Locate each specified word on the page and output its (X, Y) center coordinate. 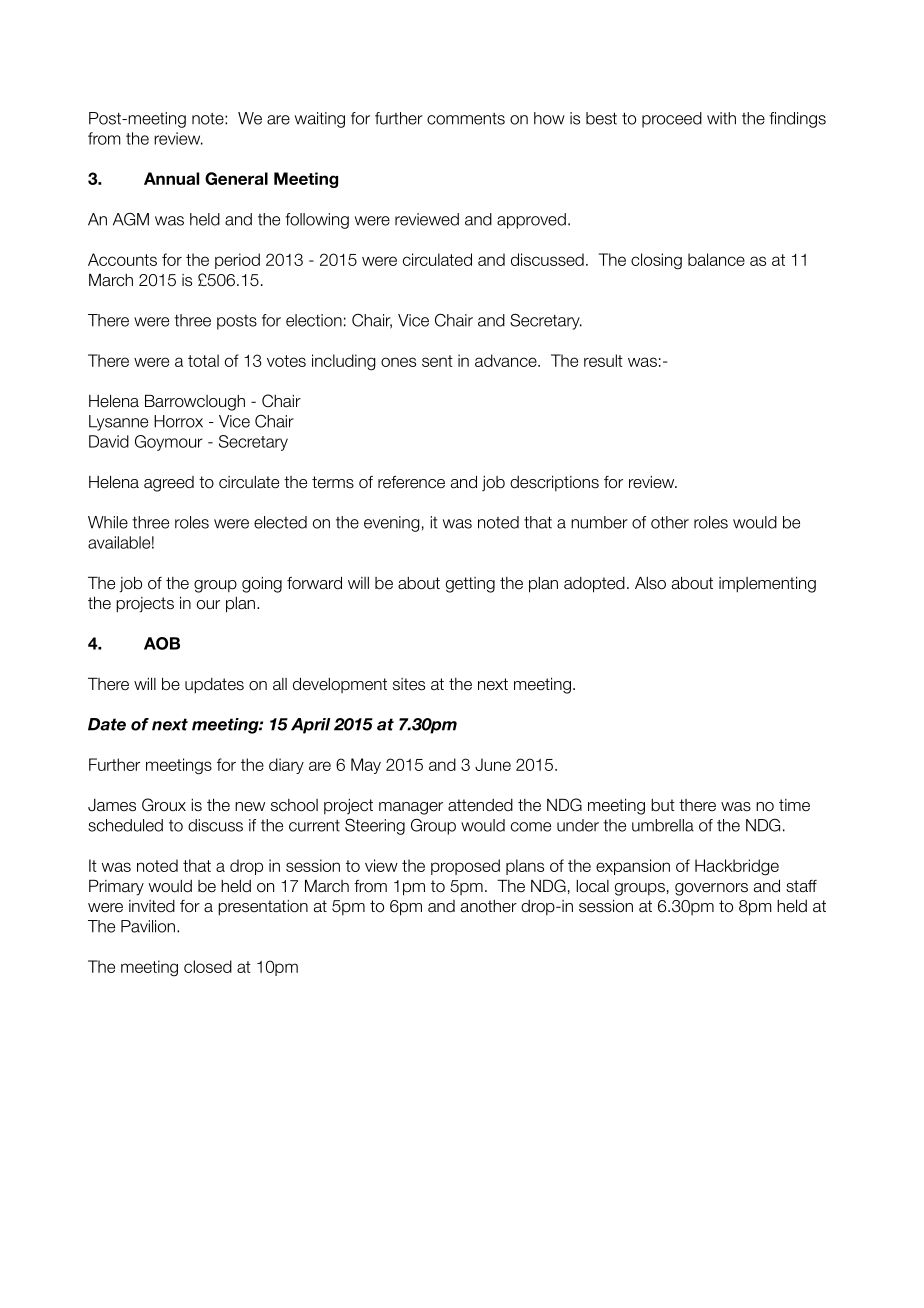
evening (392, 524)
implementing (767, 584)
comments (466, 119)
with (721, 118)
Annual (171, 178)
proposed (465, 867)
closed (208, 966)
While (108, 522)
